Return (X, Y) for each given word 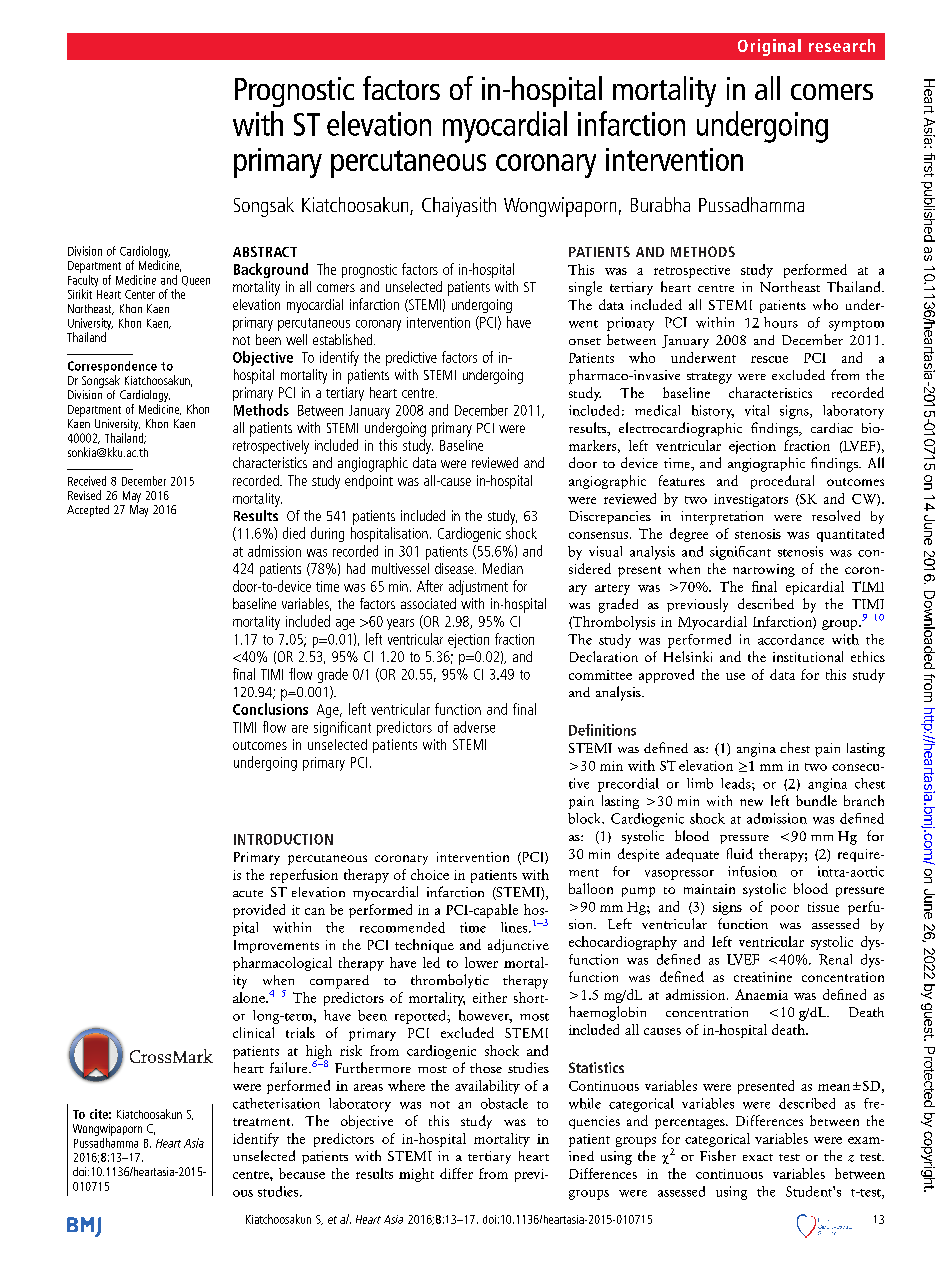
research (842, 45)
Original (769, 47)
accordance (791, 639)
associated (428, 603)
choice (430, 874)
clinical (253, 1032)
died (294, 533)
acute (248, 893)
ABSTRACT (265, 251)
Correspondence (112, 368)
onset (585, 341)
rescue (769, 359)
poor (785, 910)
